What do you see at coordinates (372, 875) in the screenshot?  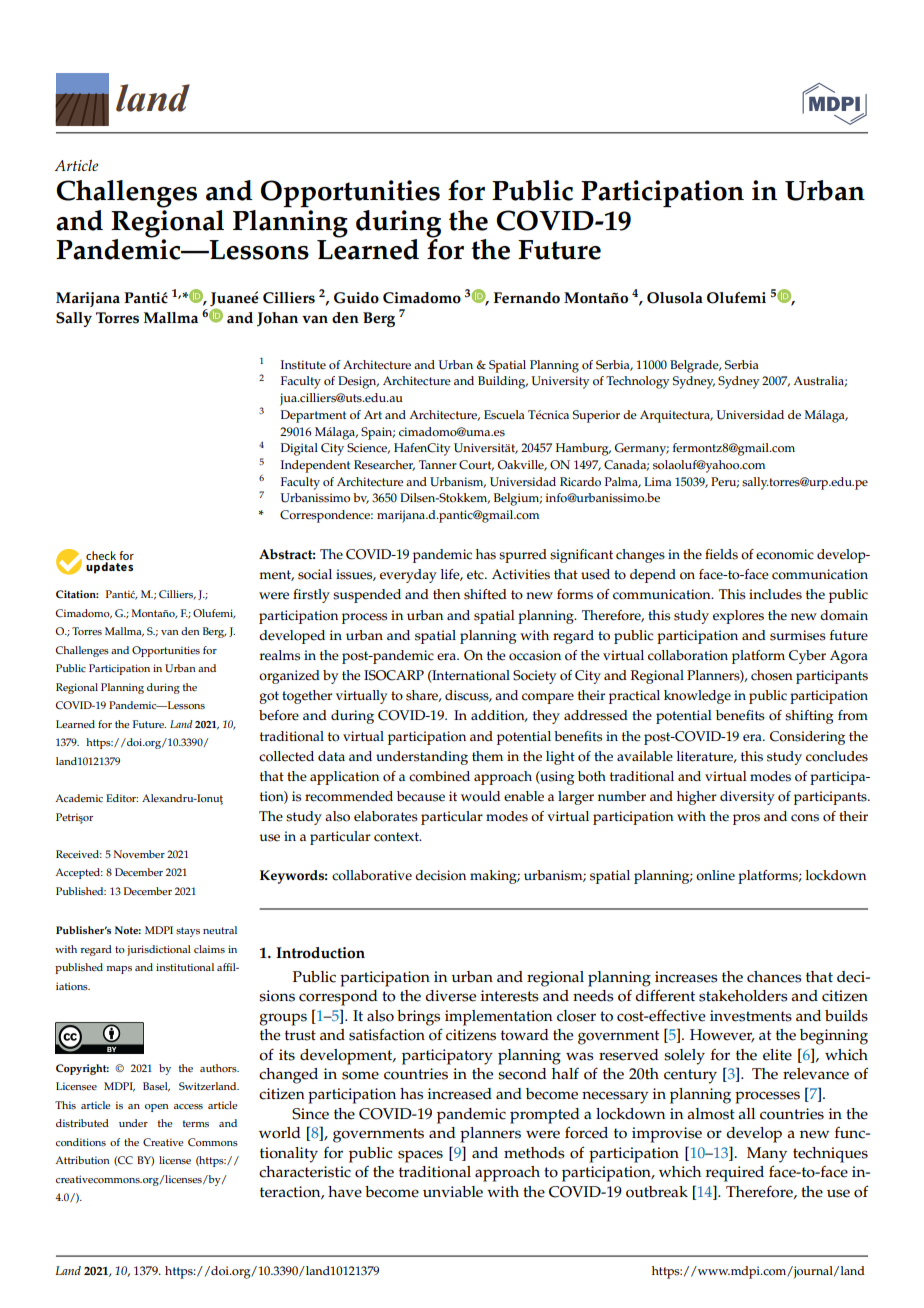 I see `collaborative` at bounding box center [372, 875].
